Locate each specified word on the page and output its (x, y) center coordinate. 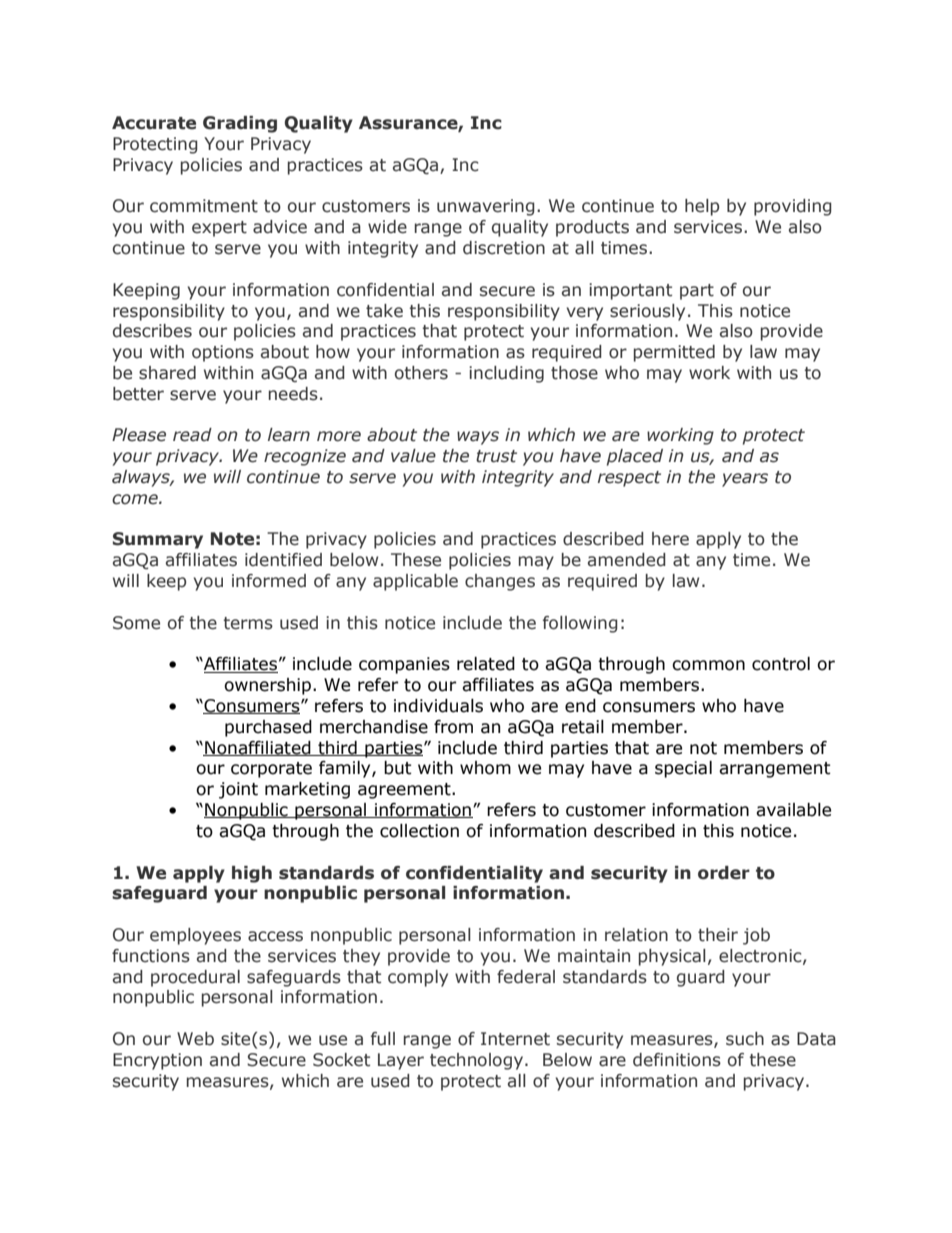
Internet (515, 1039)
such (745, 1039)
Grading (240, 124)
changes (500, 582)
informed (269, 581)
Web (195, 1039)
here (670, 539)
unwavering (486, 207)
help (702, 207)
